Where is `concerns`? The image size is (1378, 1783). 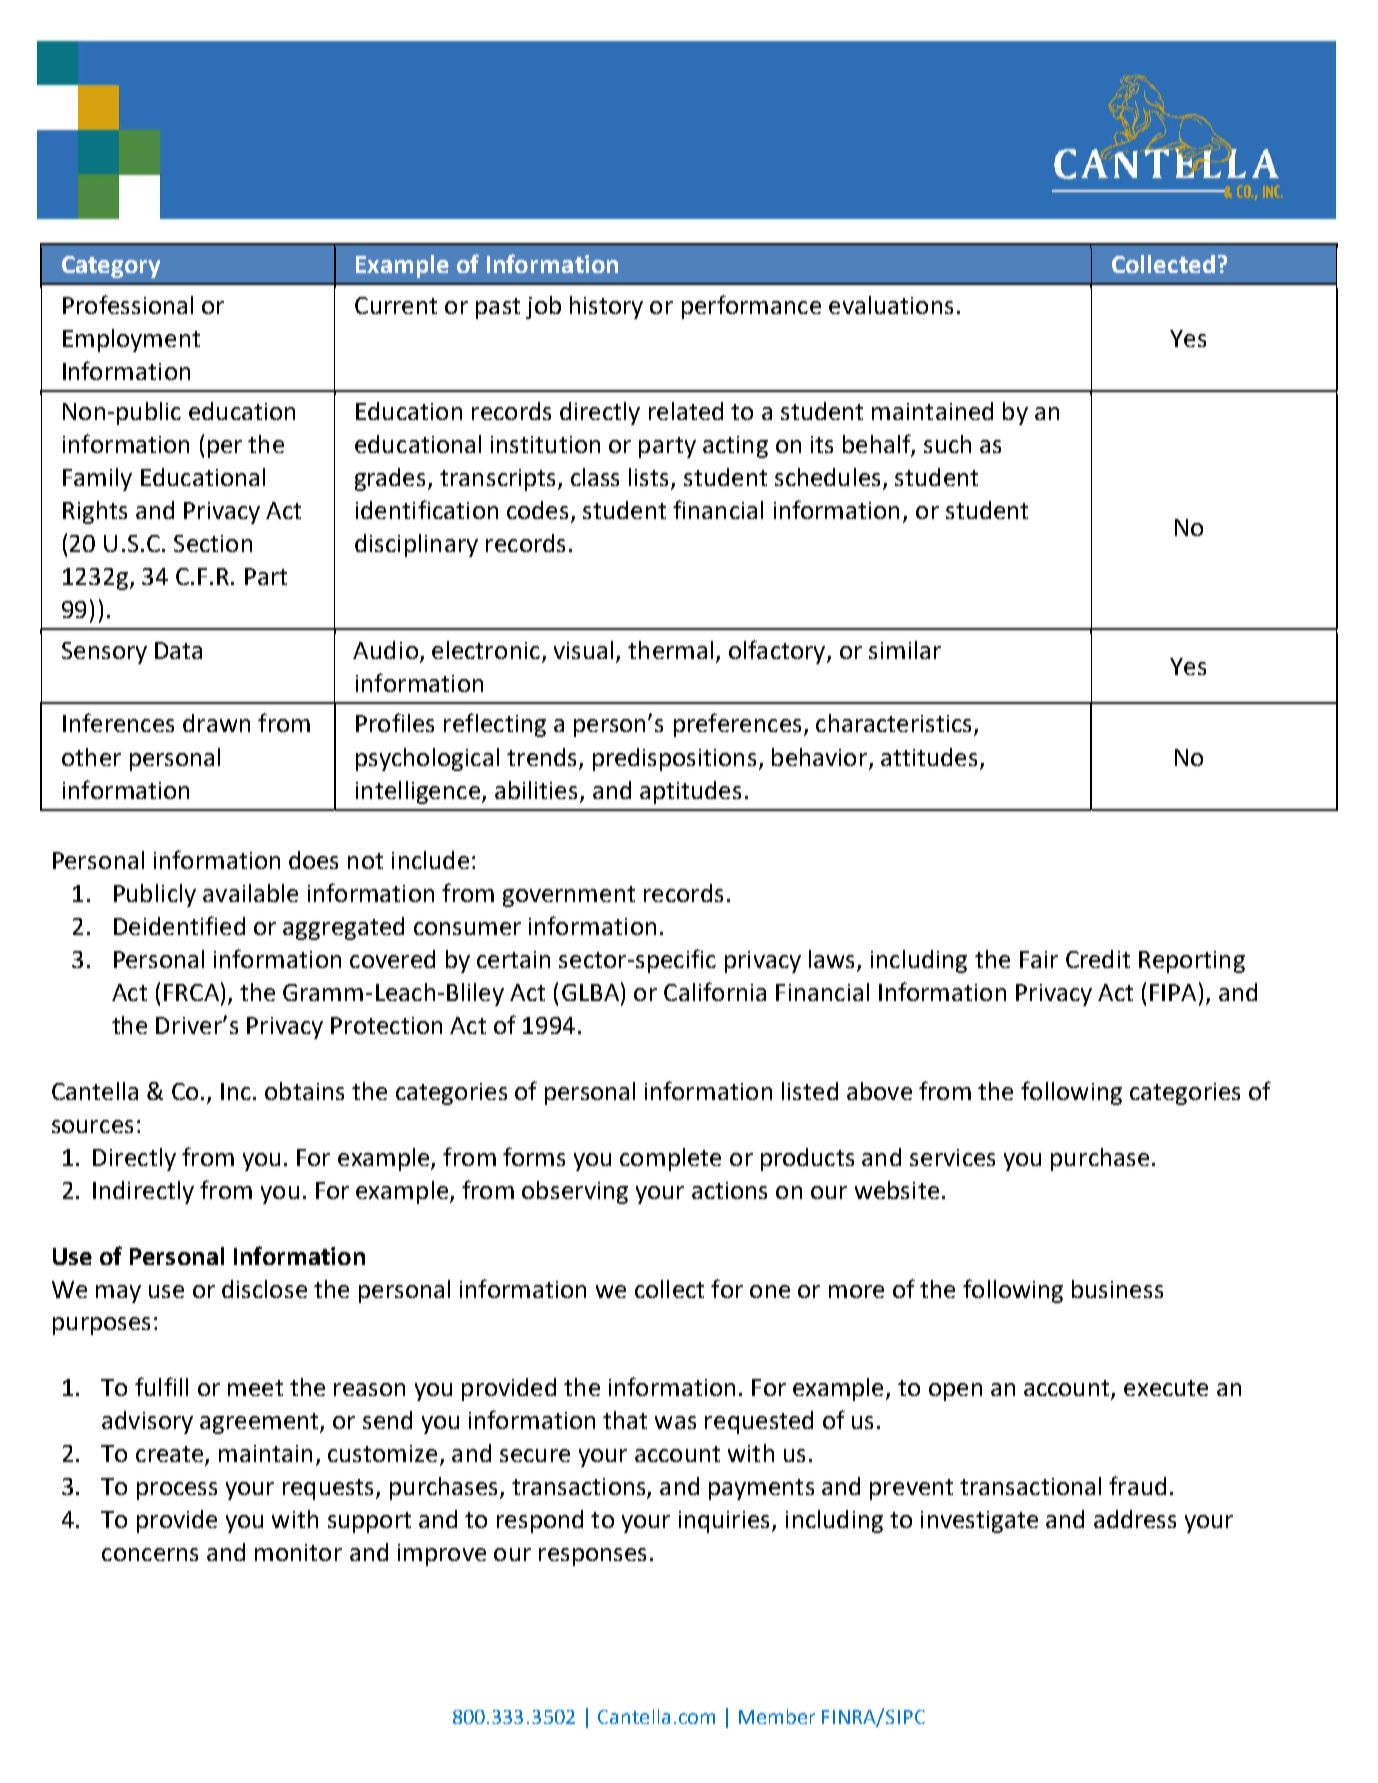
concerns is located at coordinates (150, 1554).
